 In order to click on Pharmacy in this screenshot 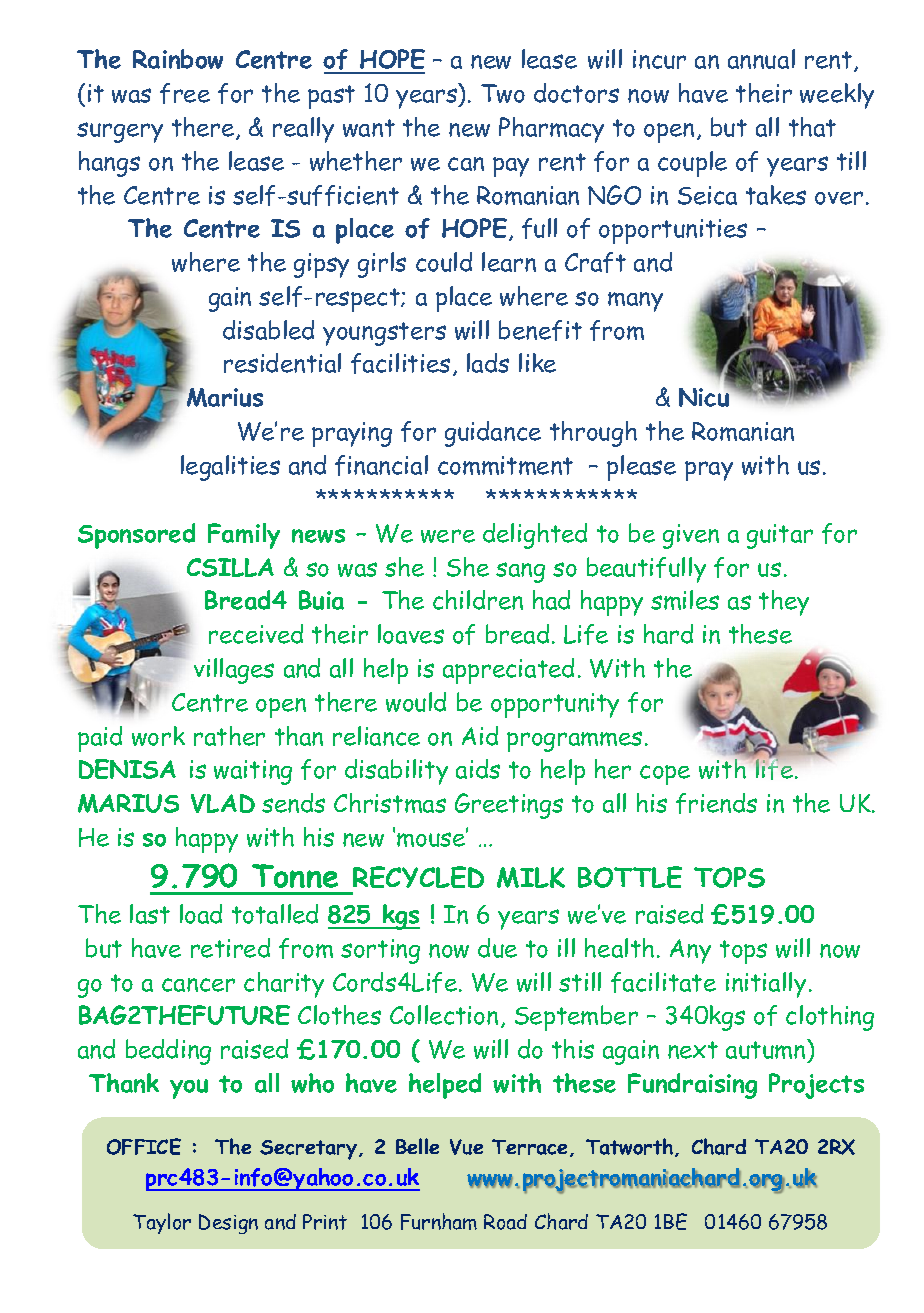, I will do `click(551, 130)`.
